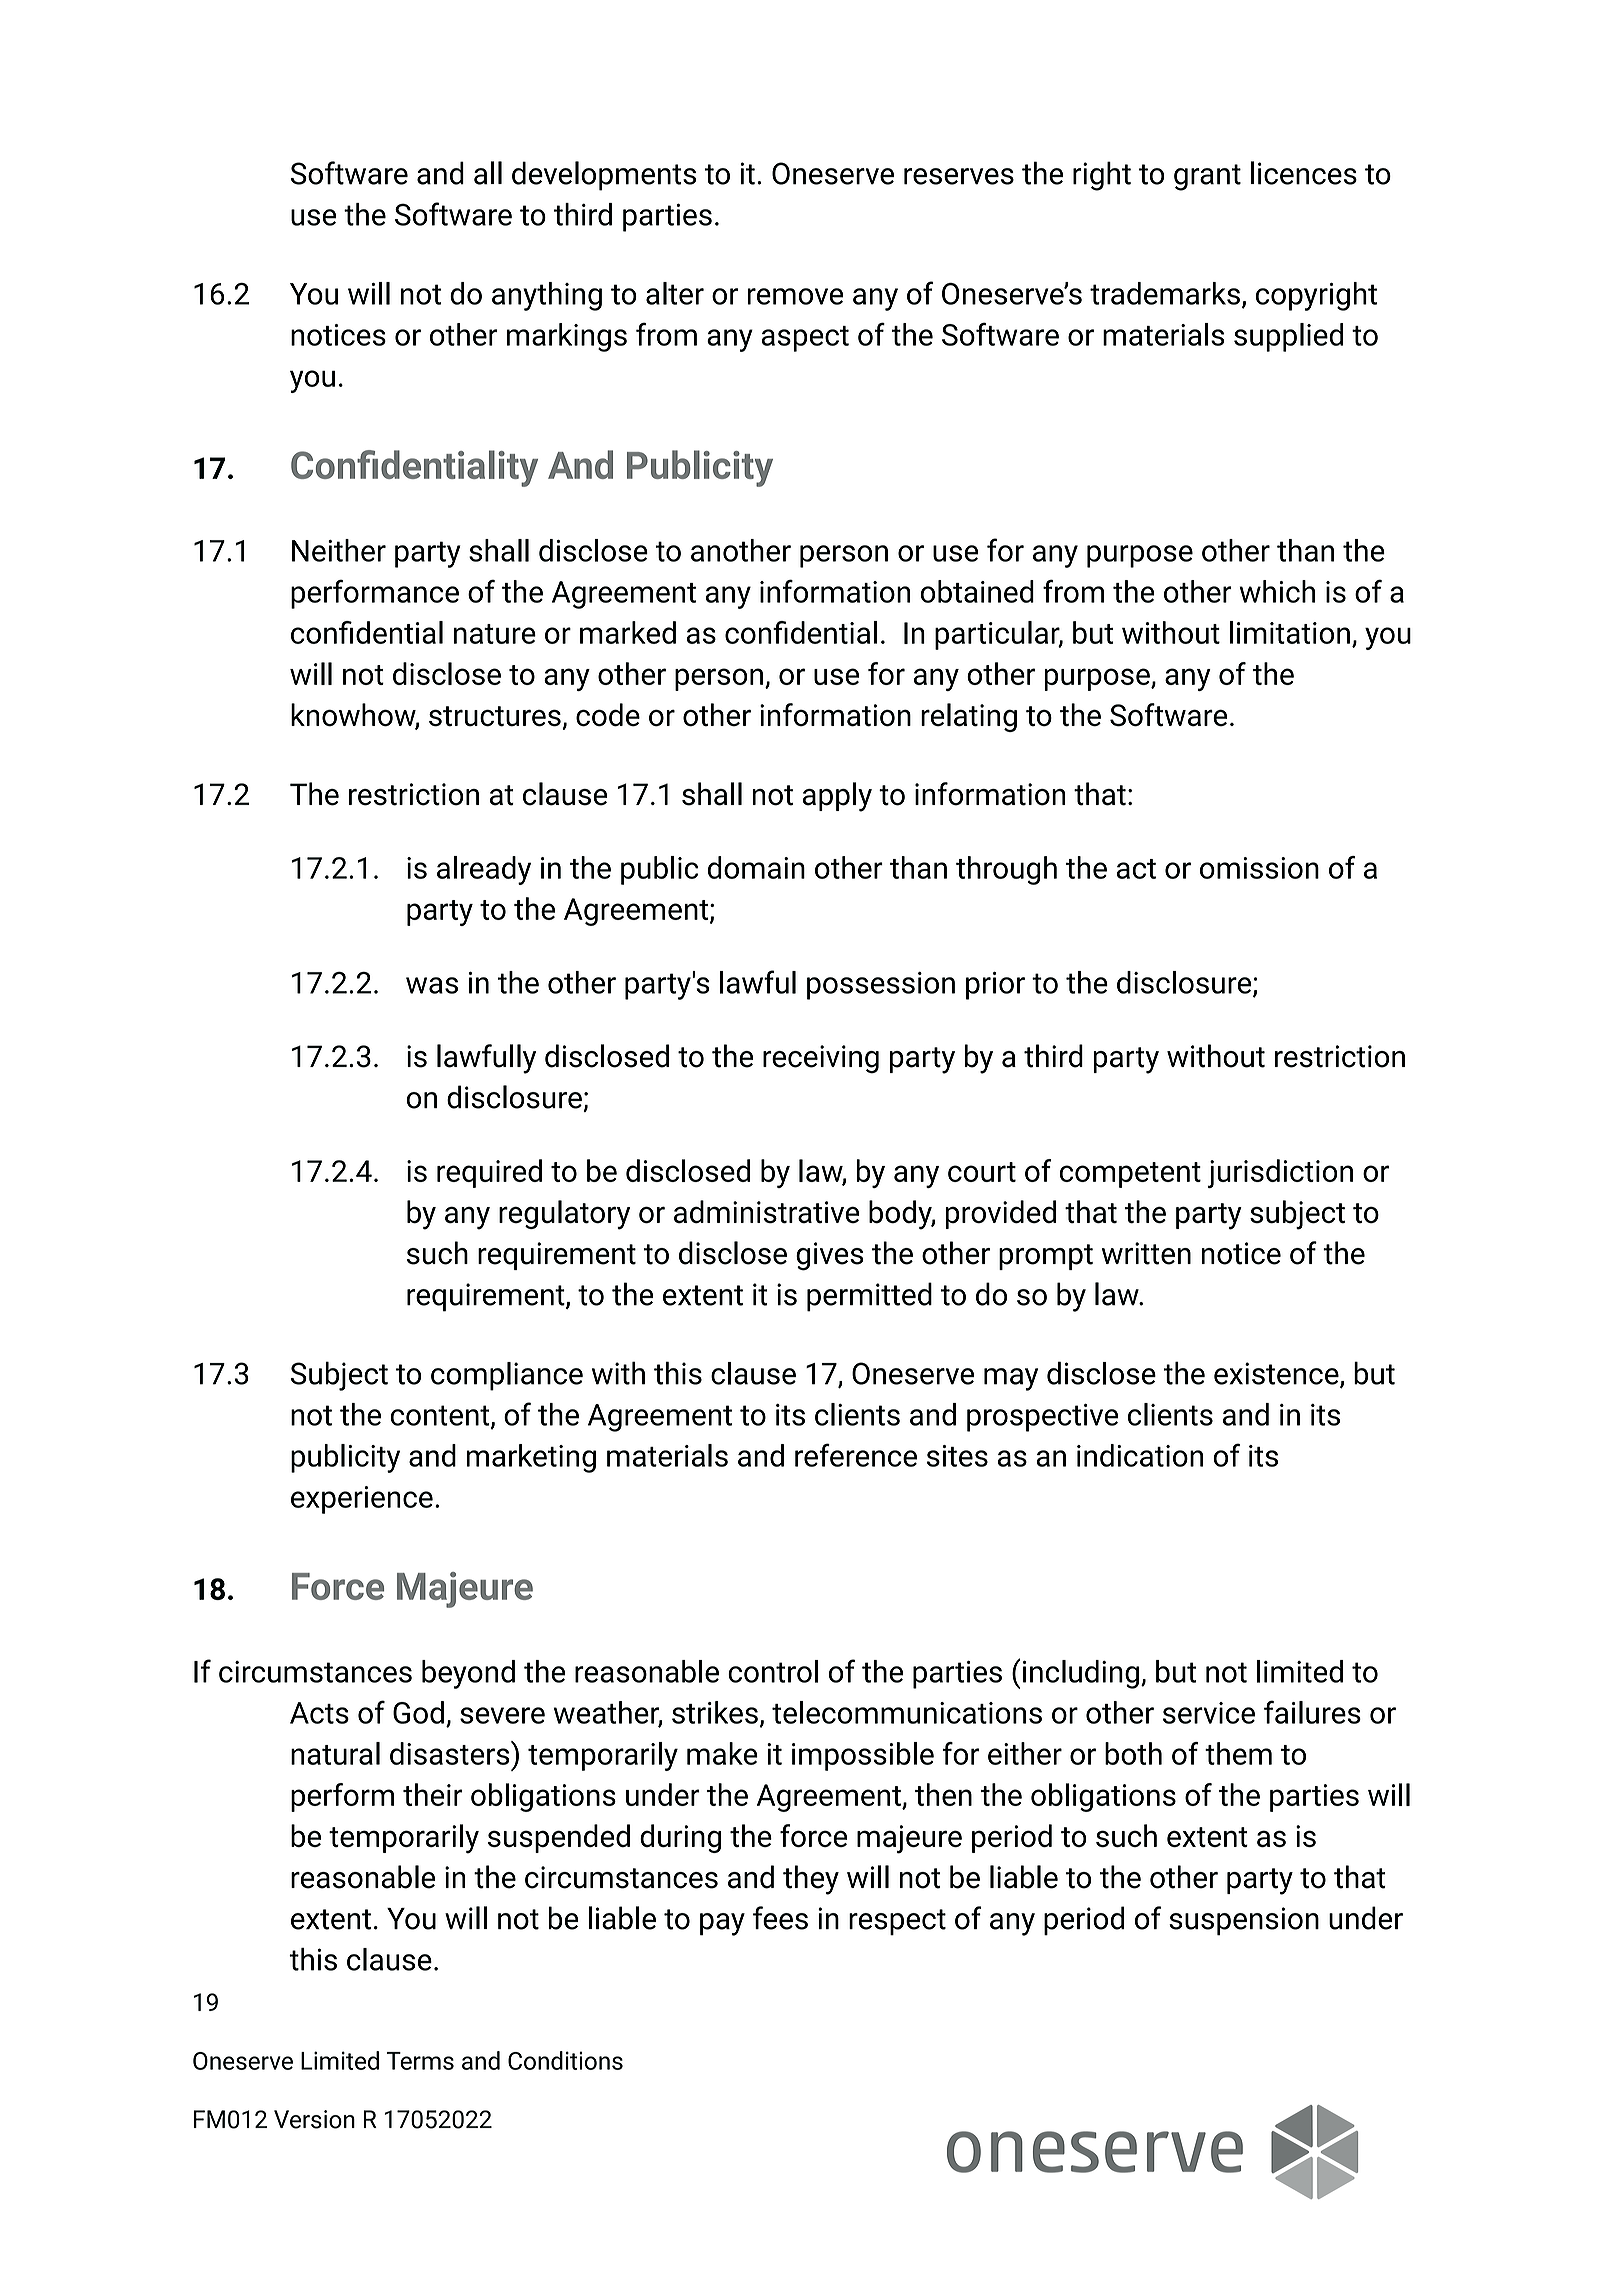  What do you see at coordinates (780, 1918) in the screenshot?
I see `fees` at bounding box center [780, 1918].
